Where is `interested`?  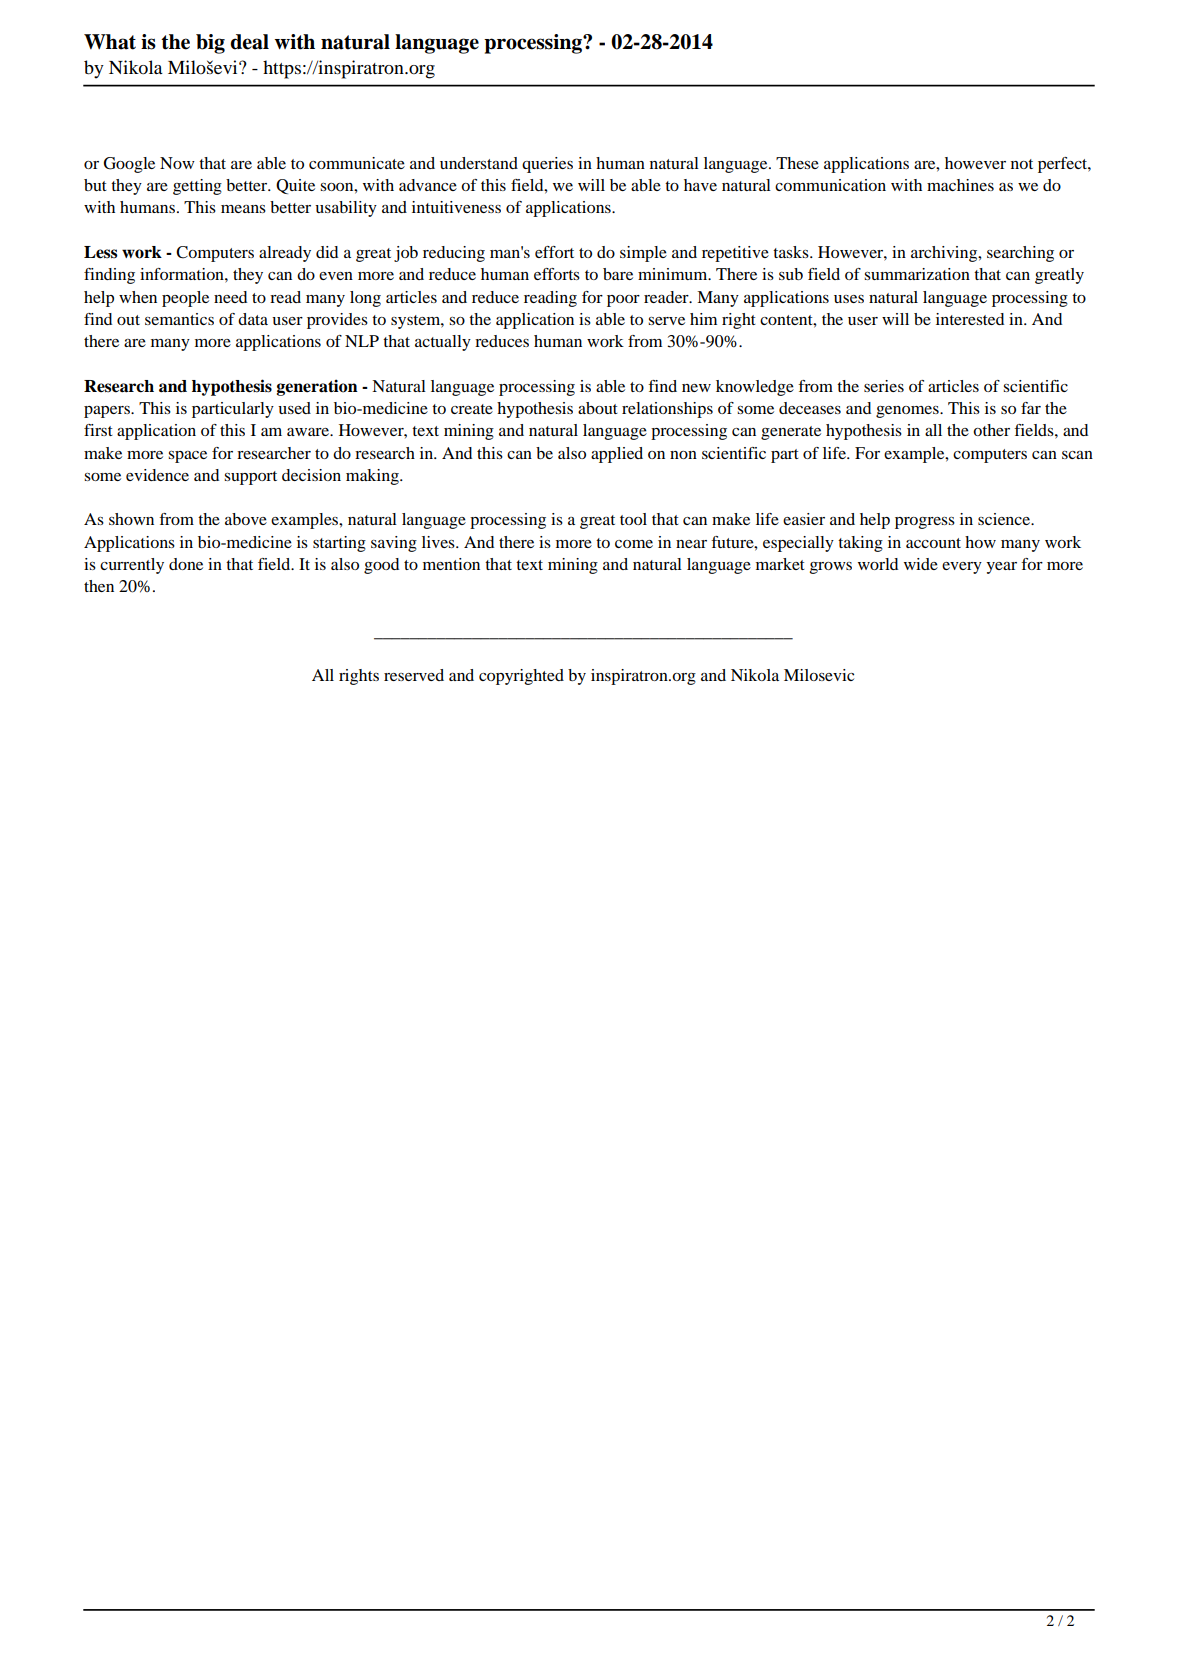 interested is located at coordinates (970, 319).
